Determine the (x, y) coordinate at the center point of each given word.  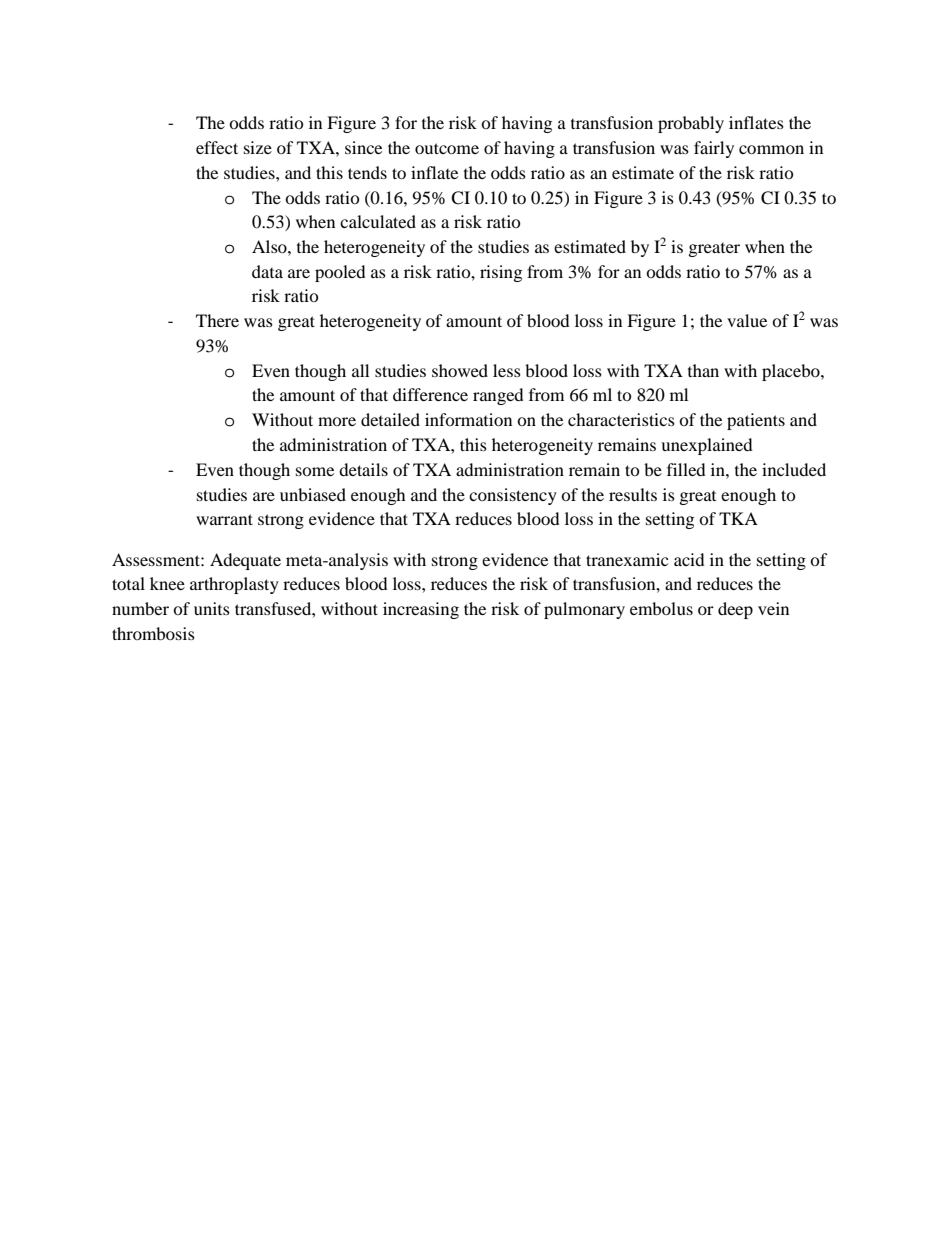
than (703, 370)
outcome (447, 148)
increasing (421, 610)
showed (460, 370)
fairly (714, 149)
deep (735, 610)
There (217, 320)
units (212, 608)
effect (217, 147)
